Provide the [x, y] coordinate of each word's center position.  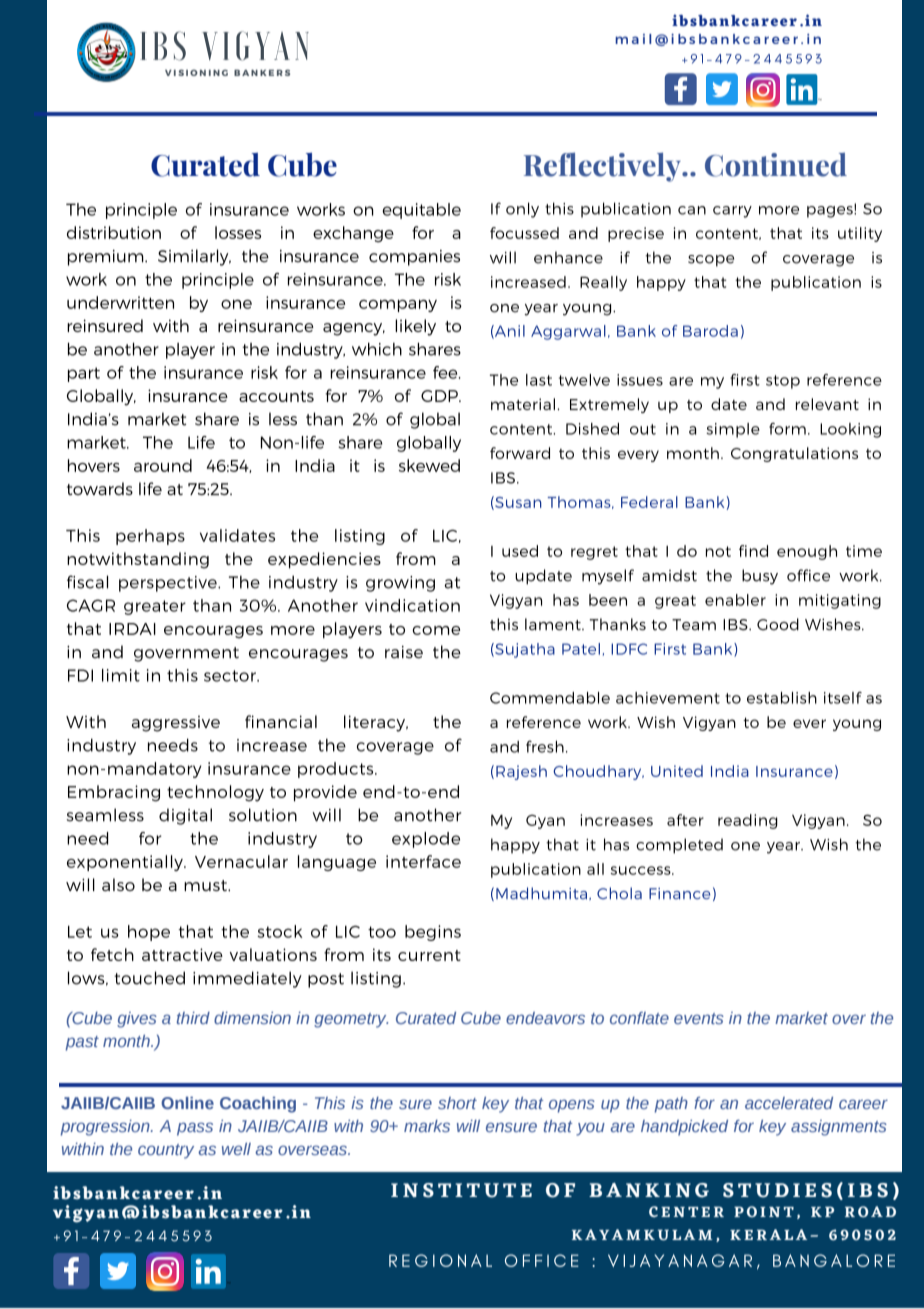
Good [778, 624]
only [522, 210]
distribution [114, 232]
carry [732, 212]
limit [121, 675]
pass [195, 1129]
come [436, 630]
